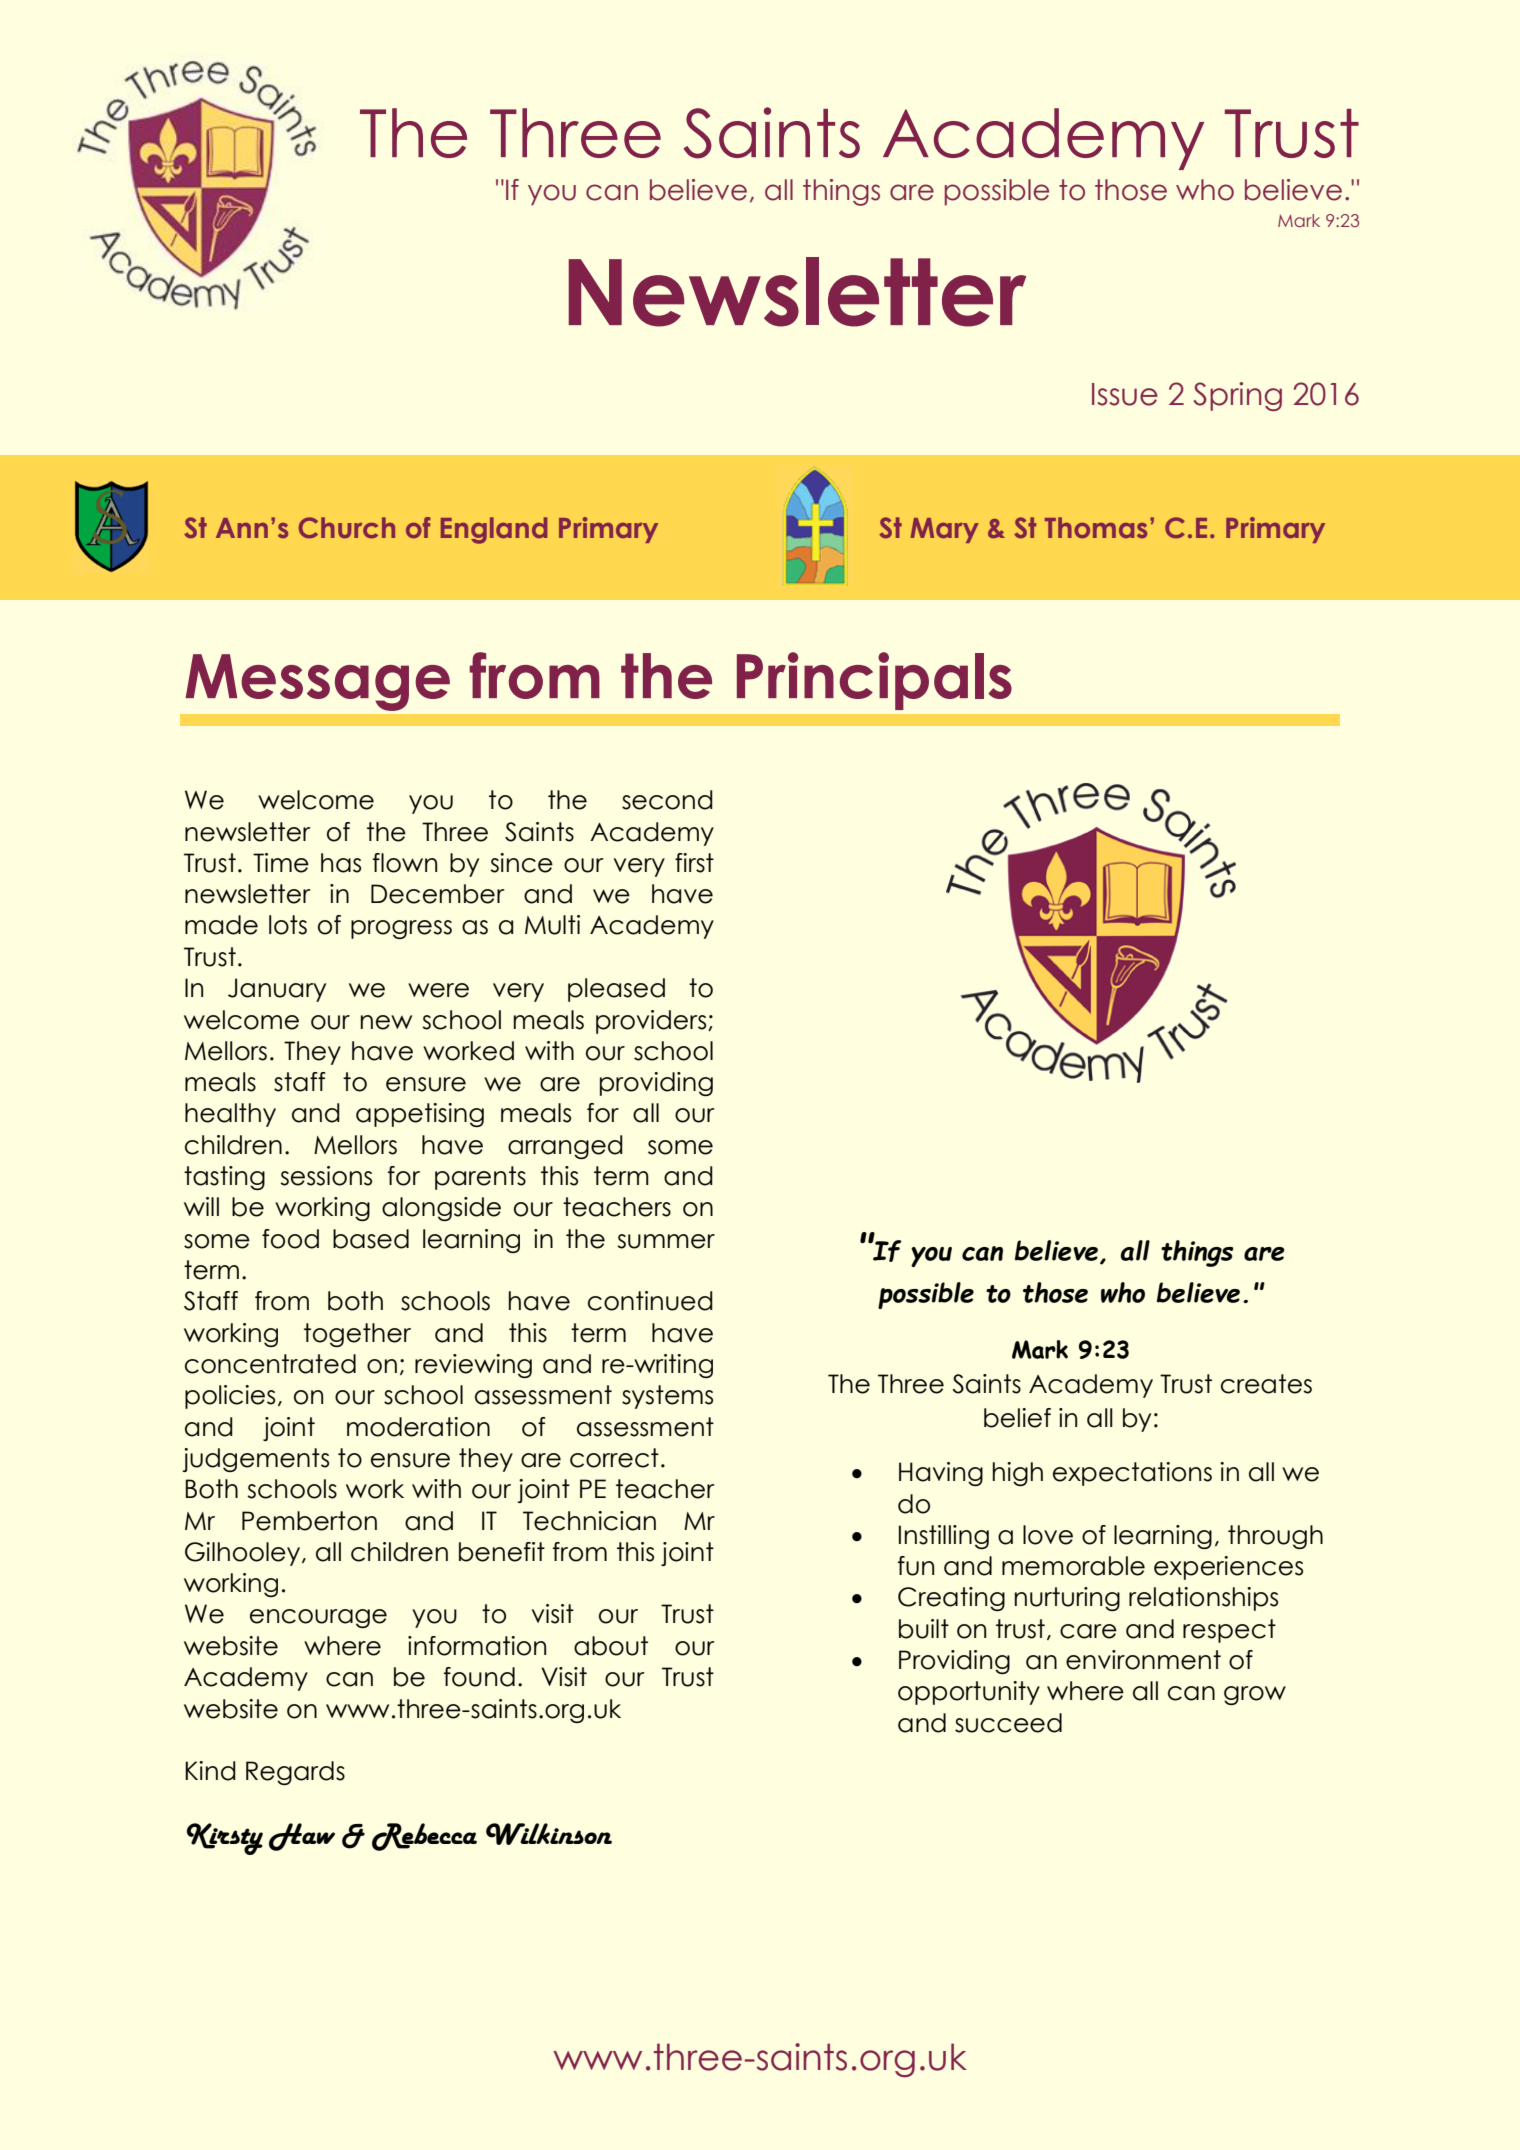 The height and width of the image is (2150, 1520). Describe the element at coordinates (874, 681) in the image. I see `Principals` at that location.
